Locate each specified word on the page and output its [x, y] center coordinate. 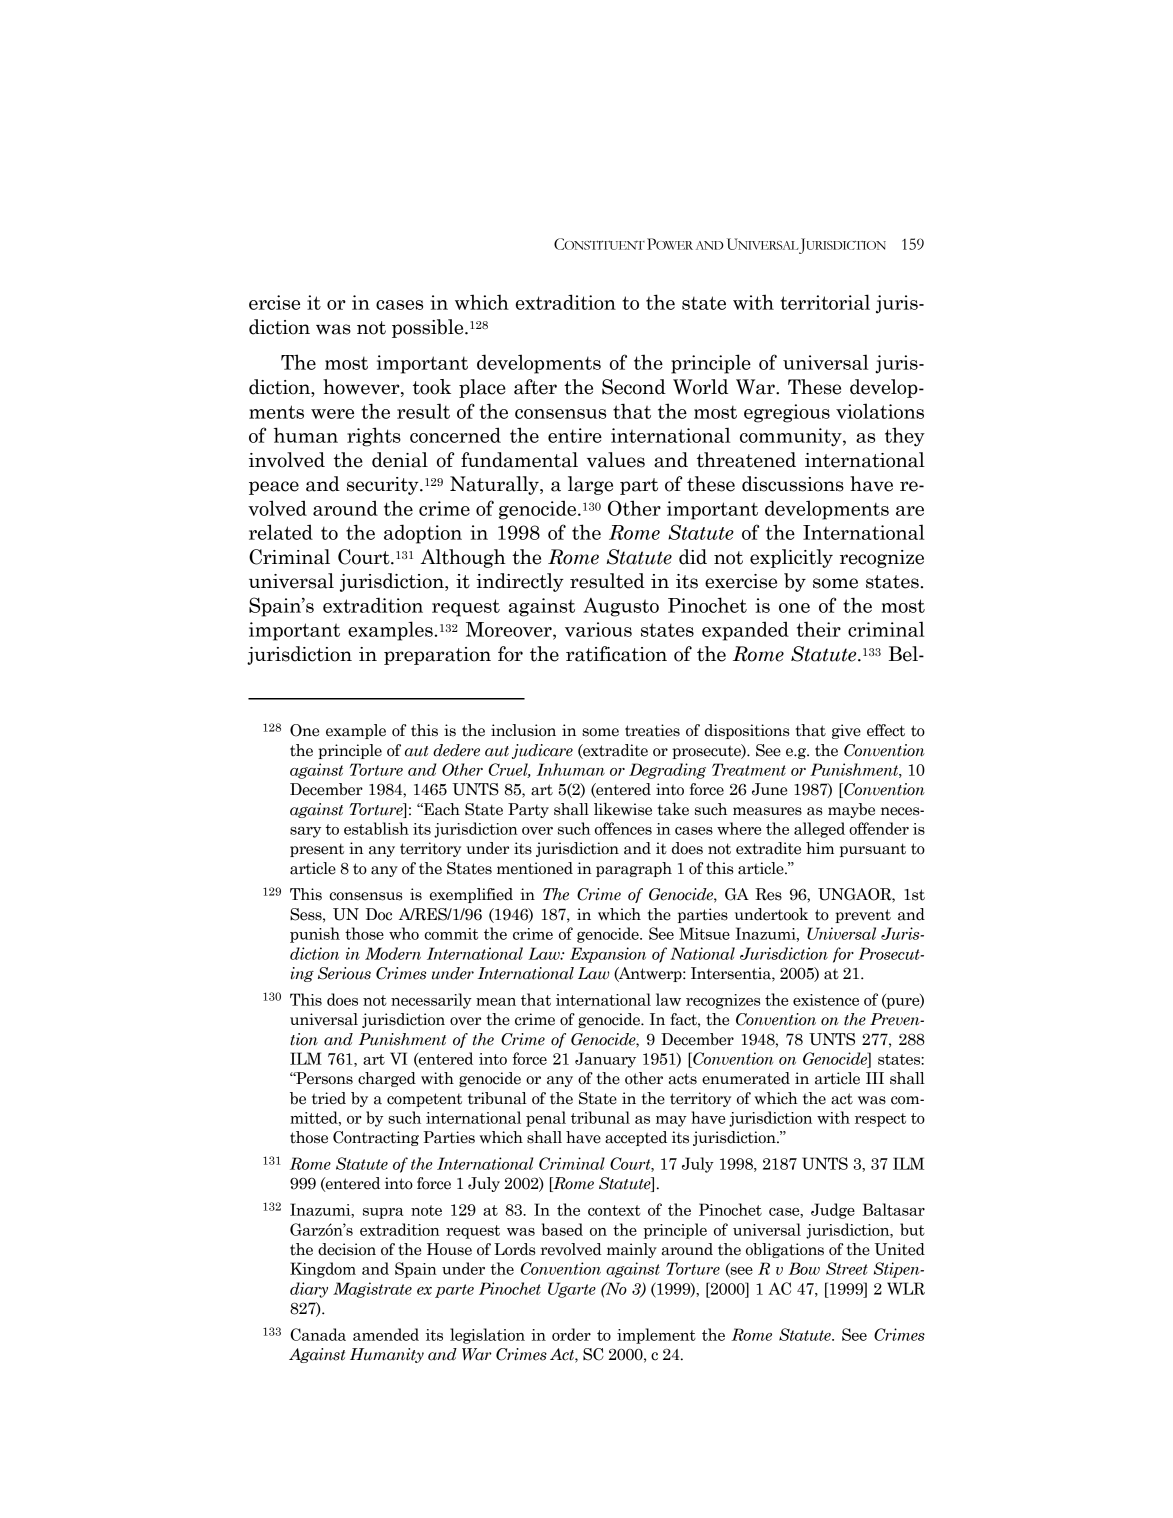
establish [376, 828]
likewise [623, 809]
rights [374, 437]
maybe [851, 810]
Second [634, 387]
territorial [825, 302]
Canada [318, 1334]
